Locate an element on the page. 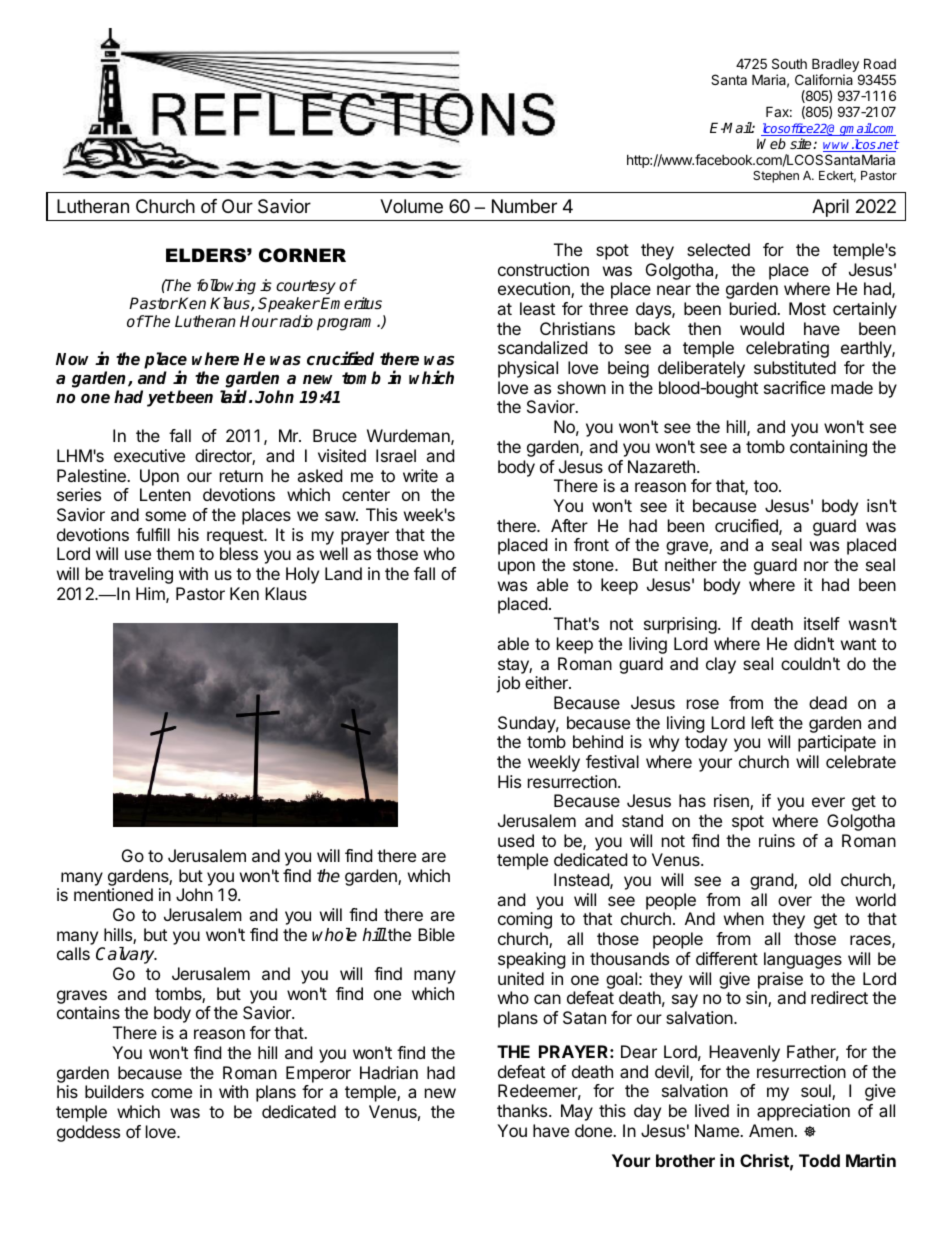 The height and width of the page is (1233, 952). come is located at coordinates (171, 1093).
